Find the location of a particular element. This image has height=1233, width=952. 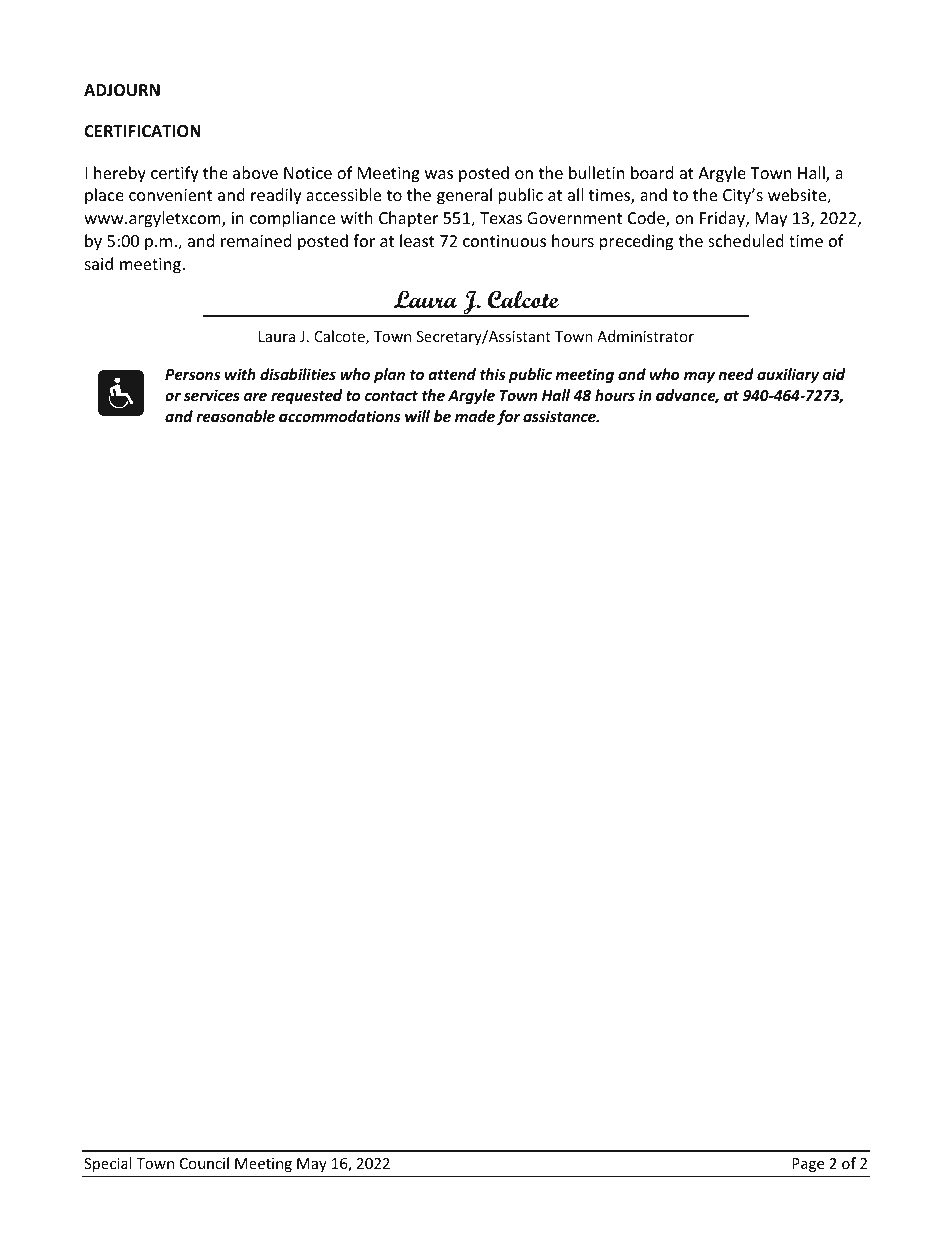

Council is located at coordinates (204, 1163).
